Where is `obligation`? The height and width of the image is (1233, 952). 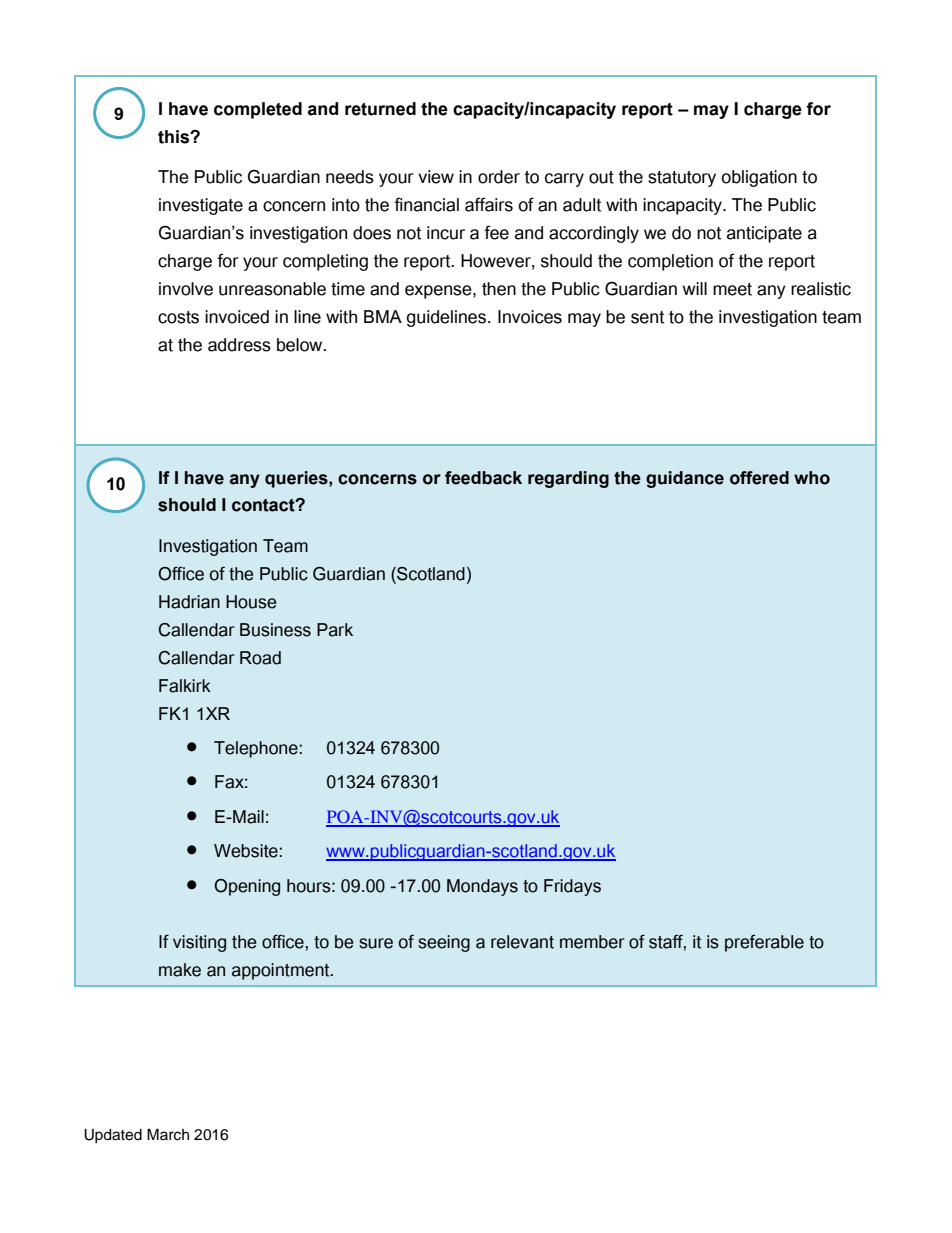 obligation is located at coordinates (759, 178).
